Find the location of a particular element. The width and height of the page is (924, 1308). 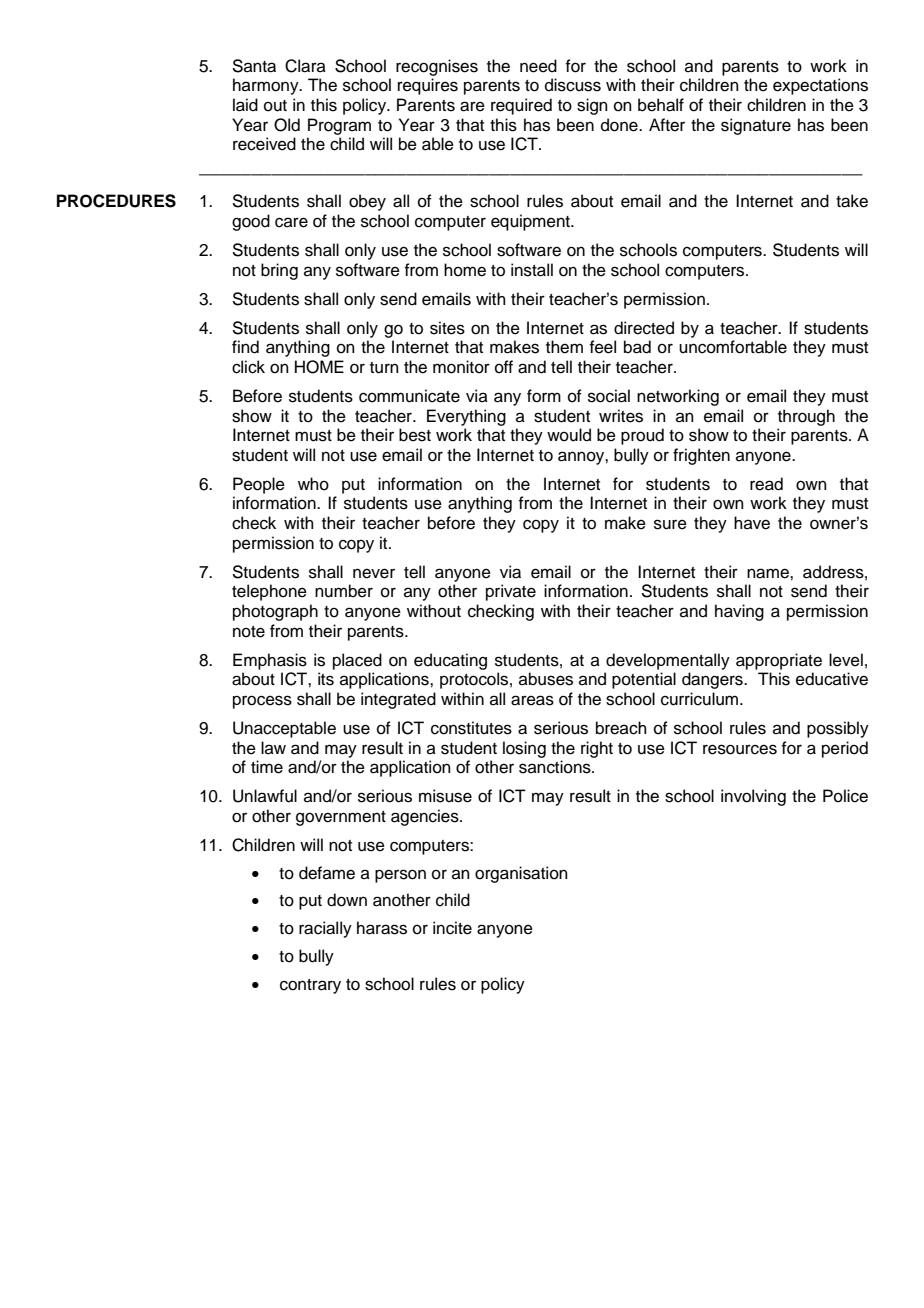

required is located at coordinates (521, 106).
